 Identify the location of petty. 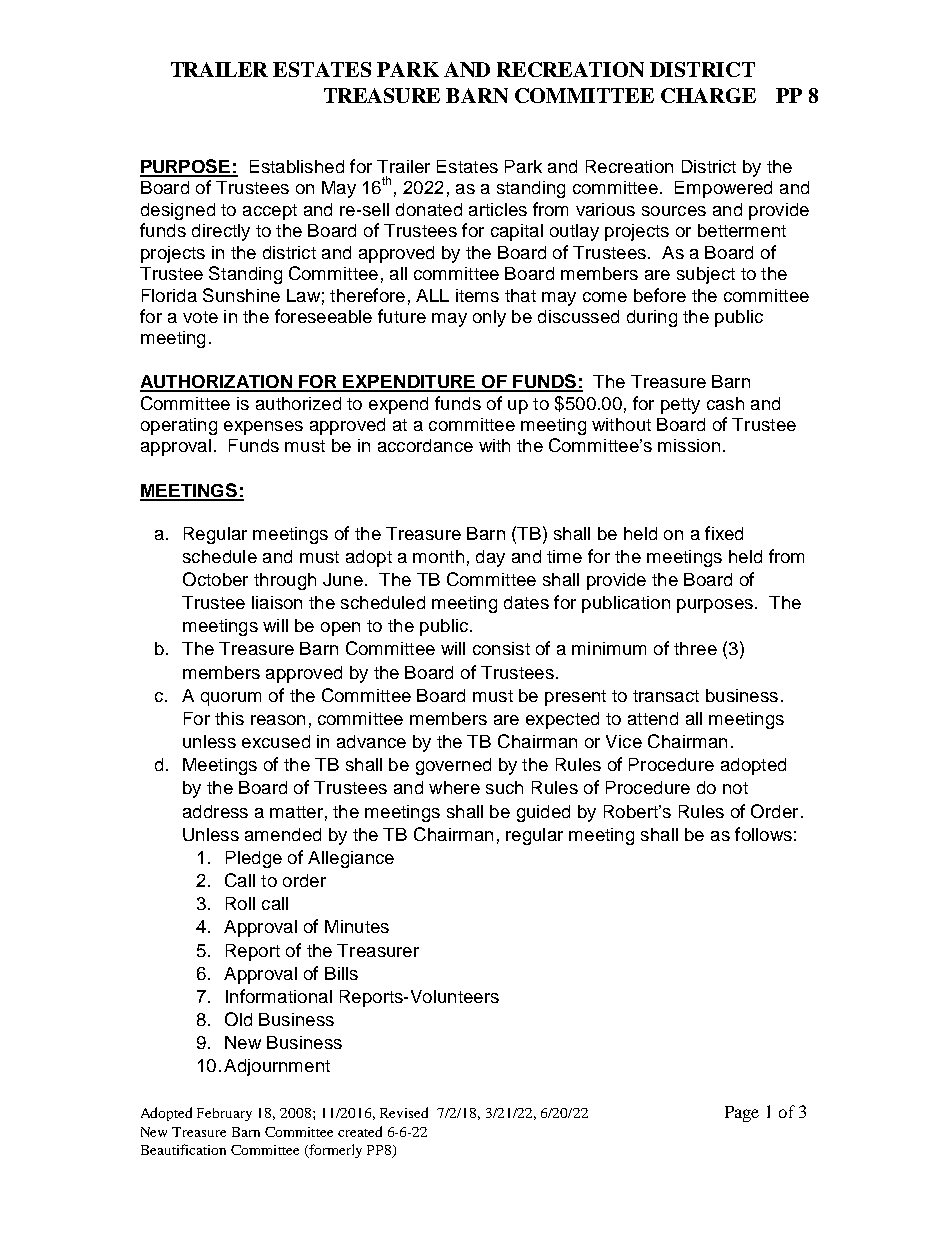
(680, 406).
